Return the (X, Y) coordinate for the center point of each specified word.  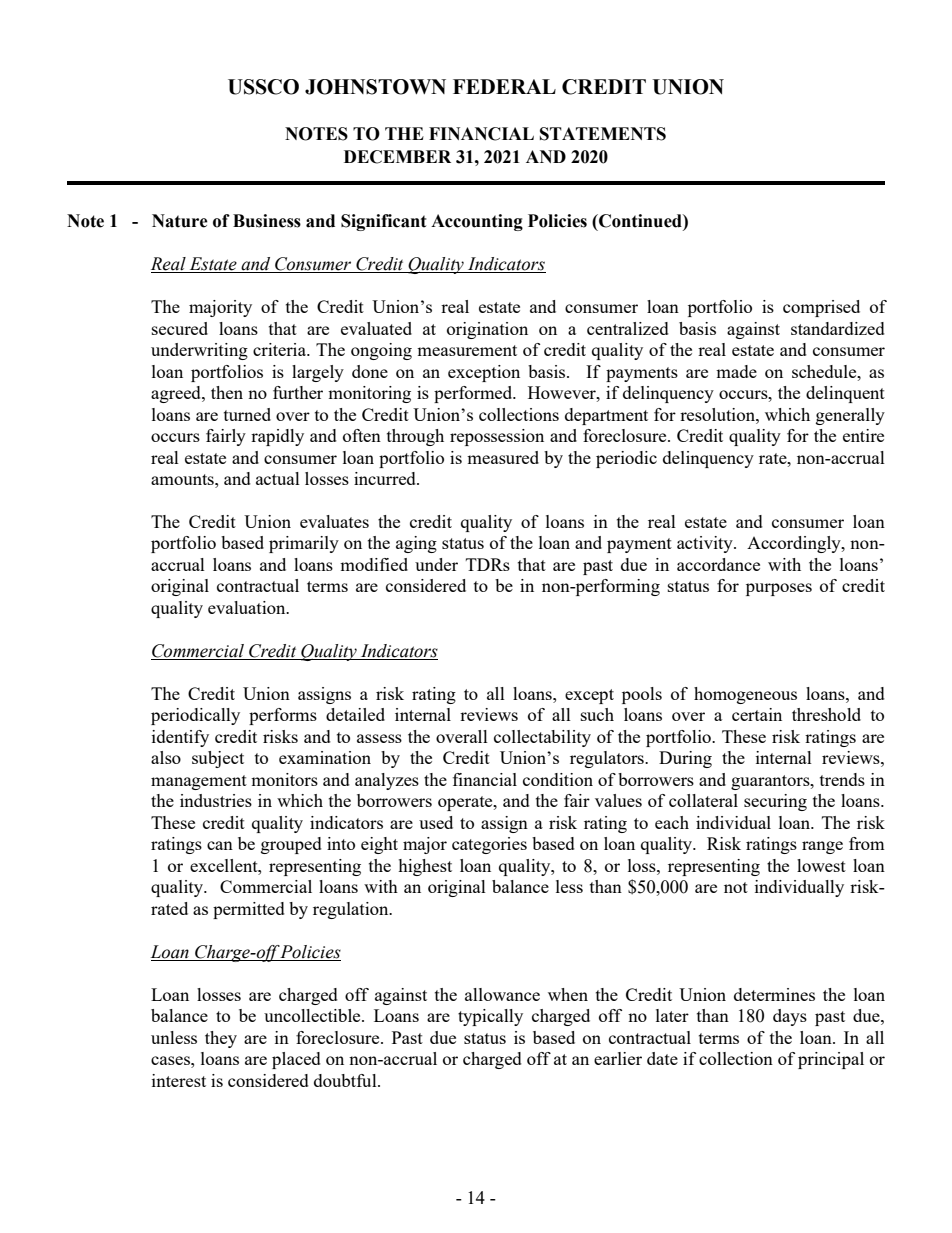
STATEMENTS (603, 134)
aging (416, 544)
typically (490, 1017)
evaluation (248, 607)
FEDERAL (504, 86)
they (221, 1039)
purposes (779, 589)
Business (267, 221)
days (790, 1017)
